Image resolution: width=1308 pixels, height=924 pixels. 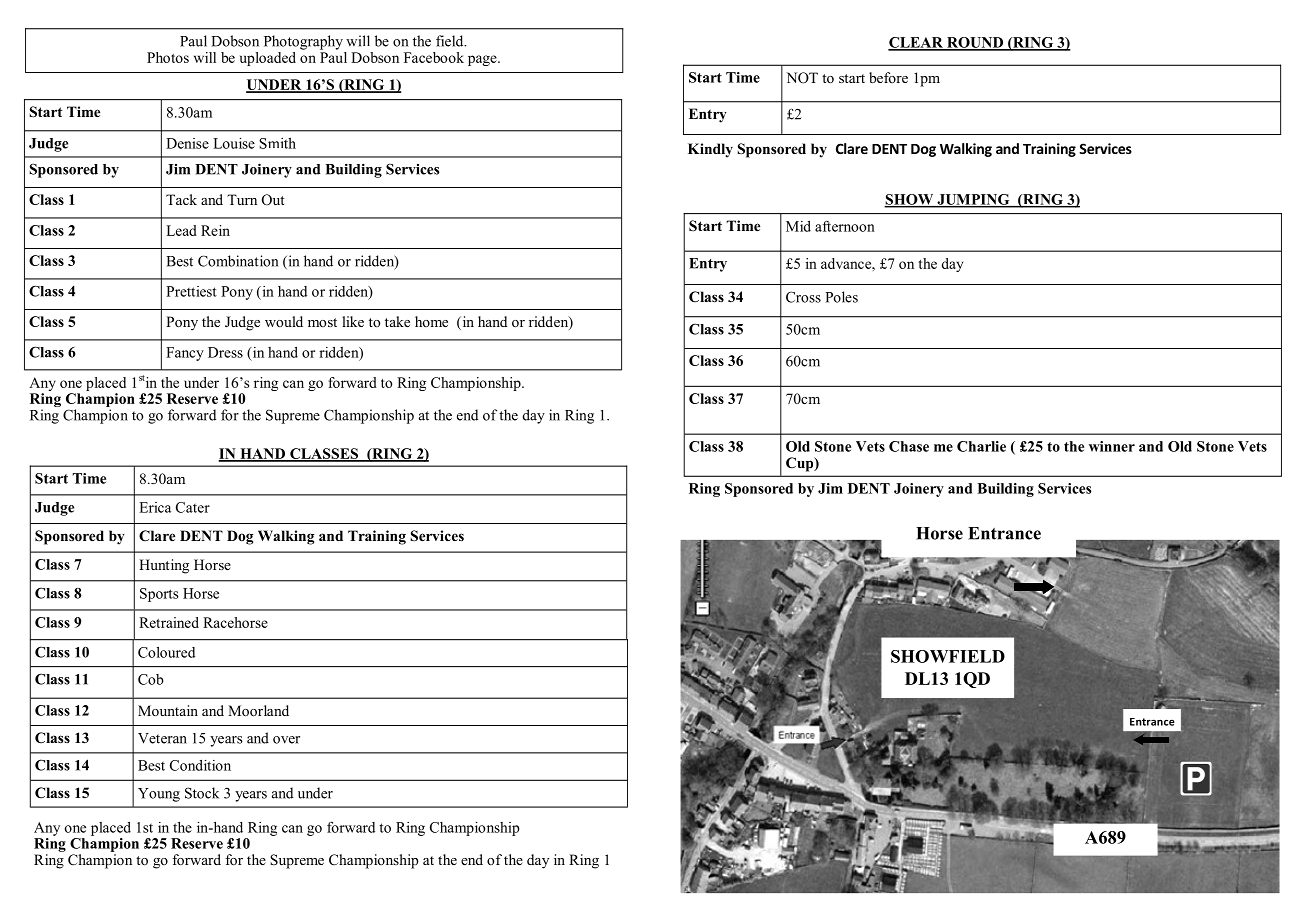 I want to click on Poles, so click(x=841, y=297).
